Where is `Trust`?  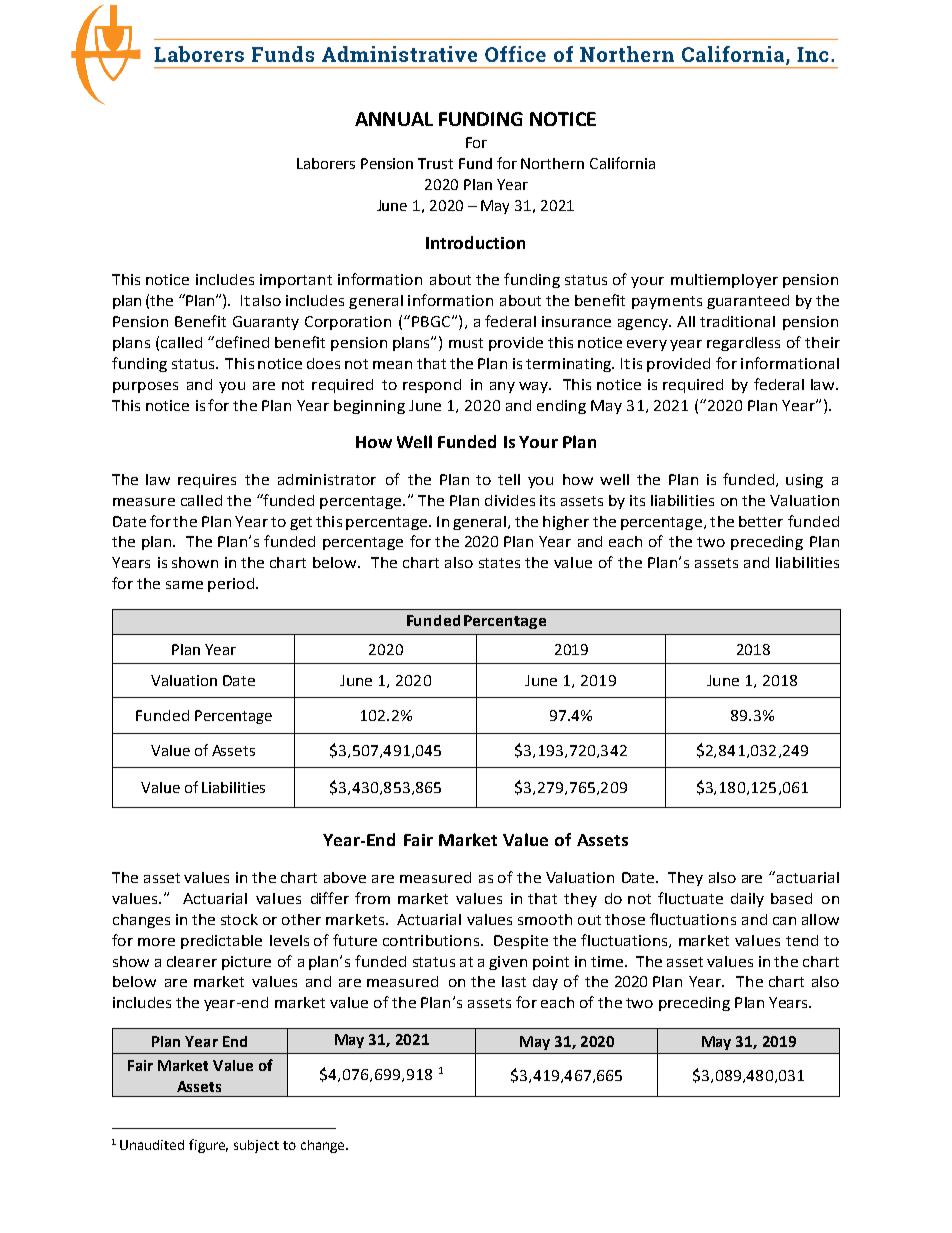
Trust is located at coordinates (435, 163).
